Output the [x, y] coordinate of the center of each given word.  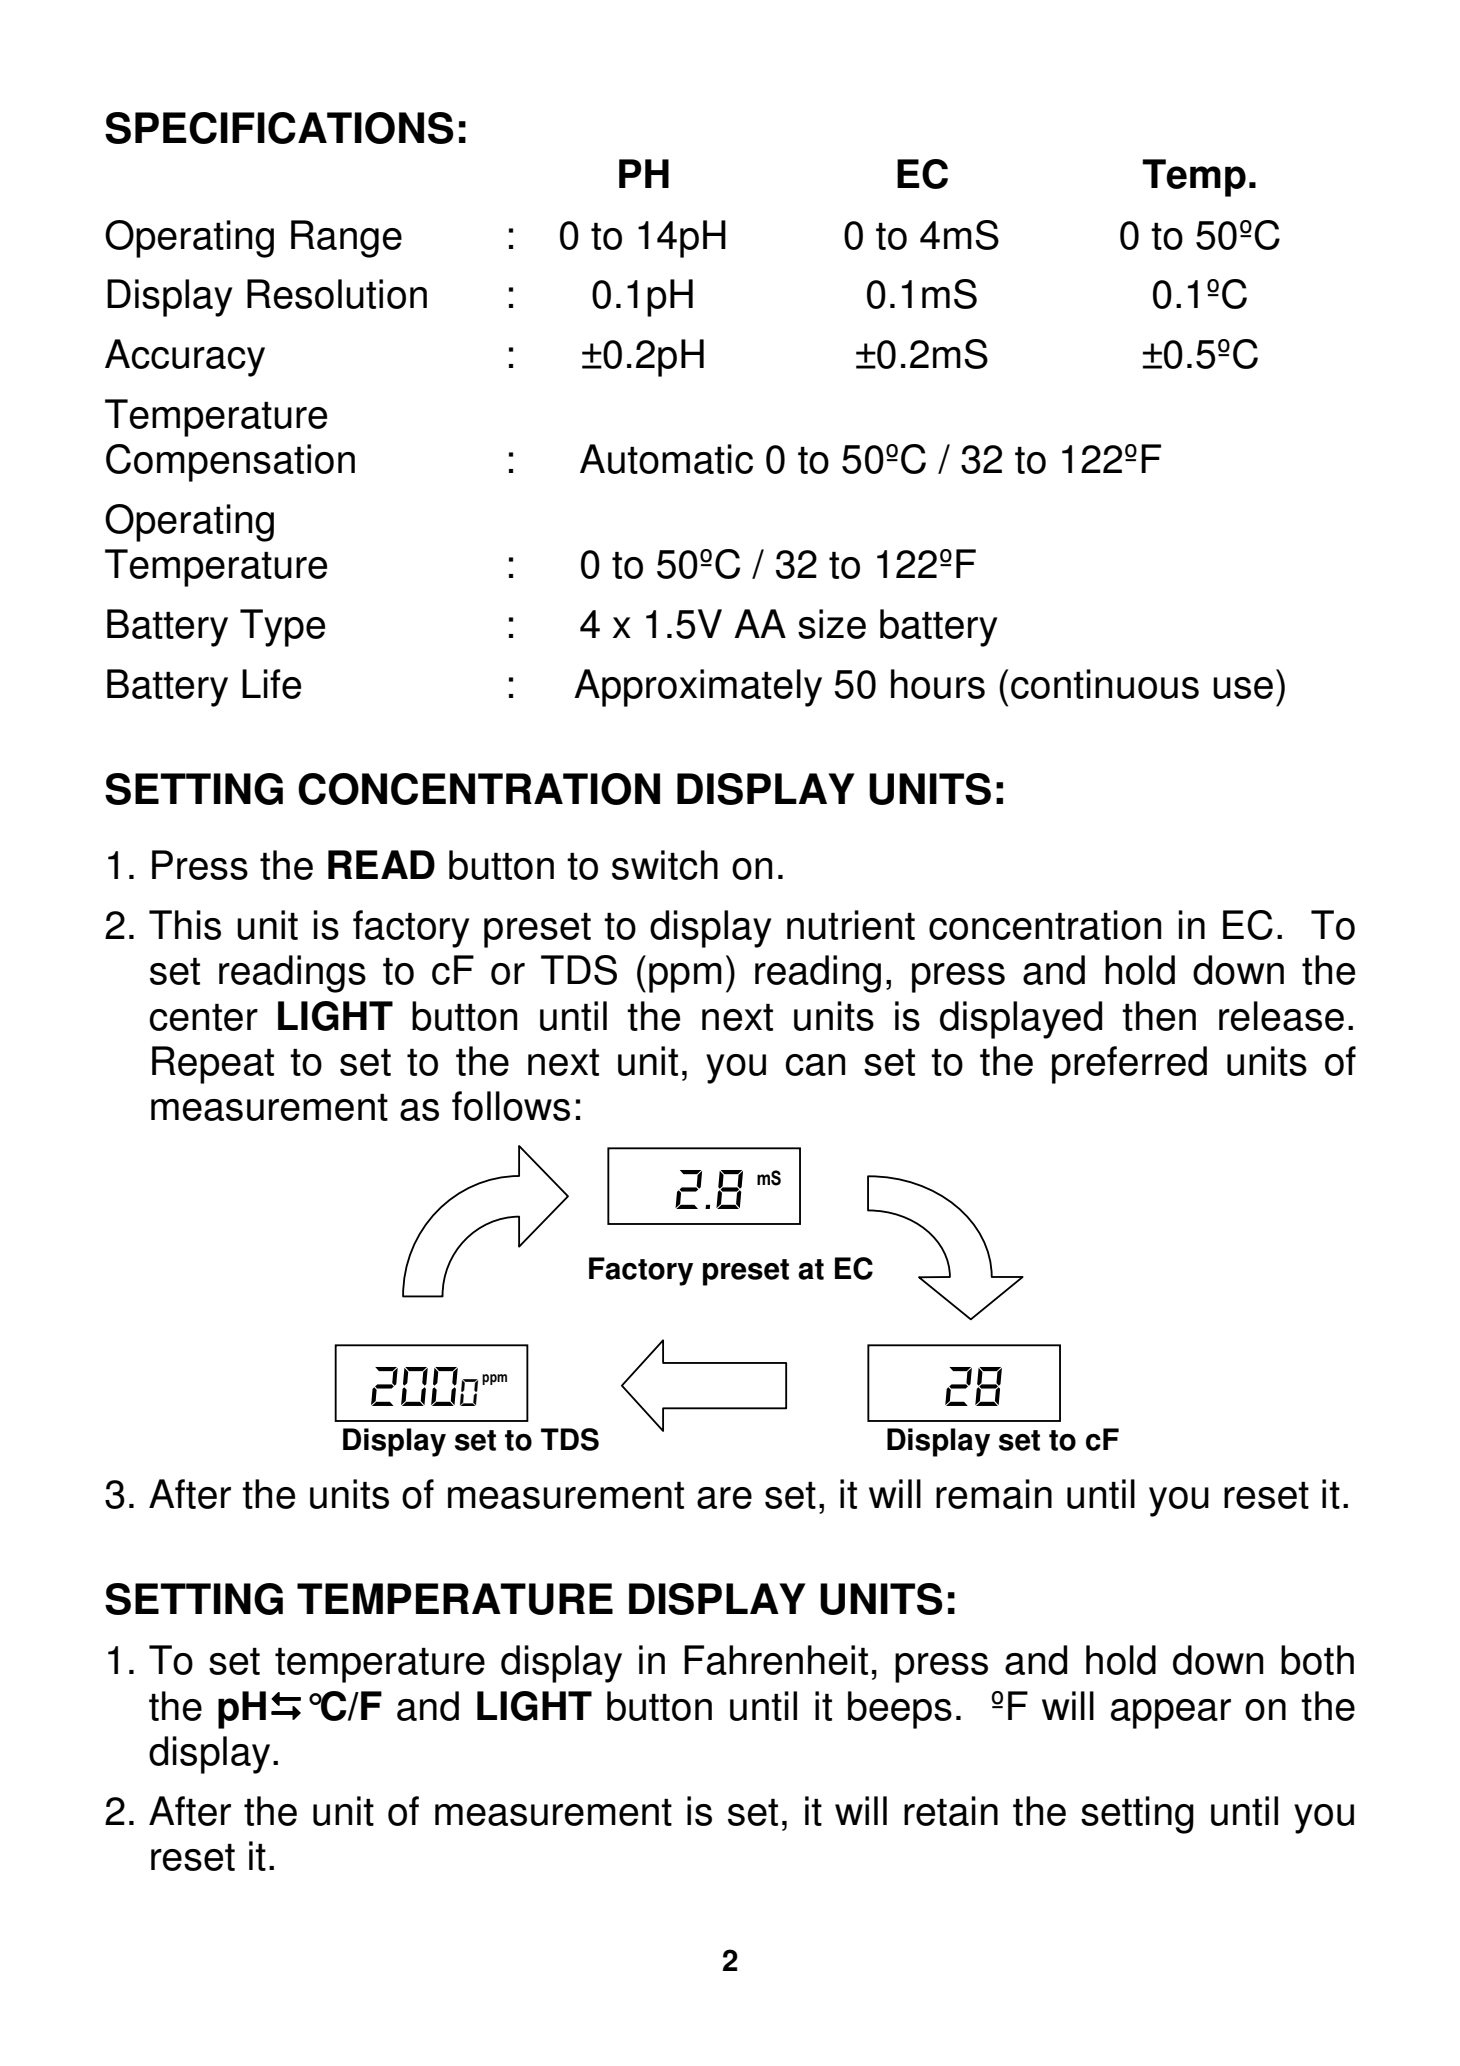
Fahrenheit [776, 1660]
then [1159, 1016]
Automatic [666, 459]
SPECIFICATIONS [279, 128]
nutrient [851, 925]
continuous [1105, 684]
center [203, 1017]
